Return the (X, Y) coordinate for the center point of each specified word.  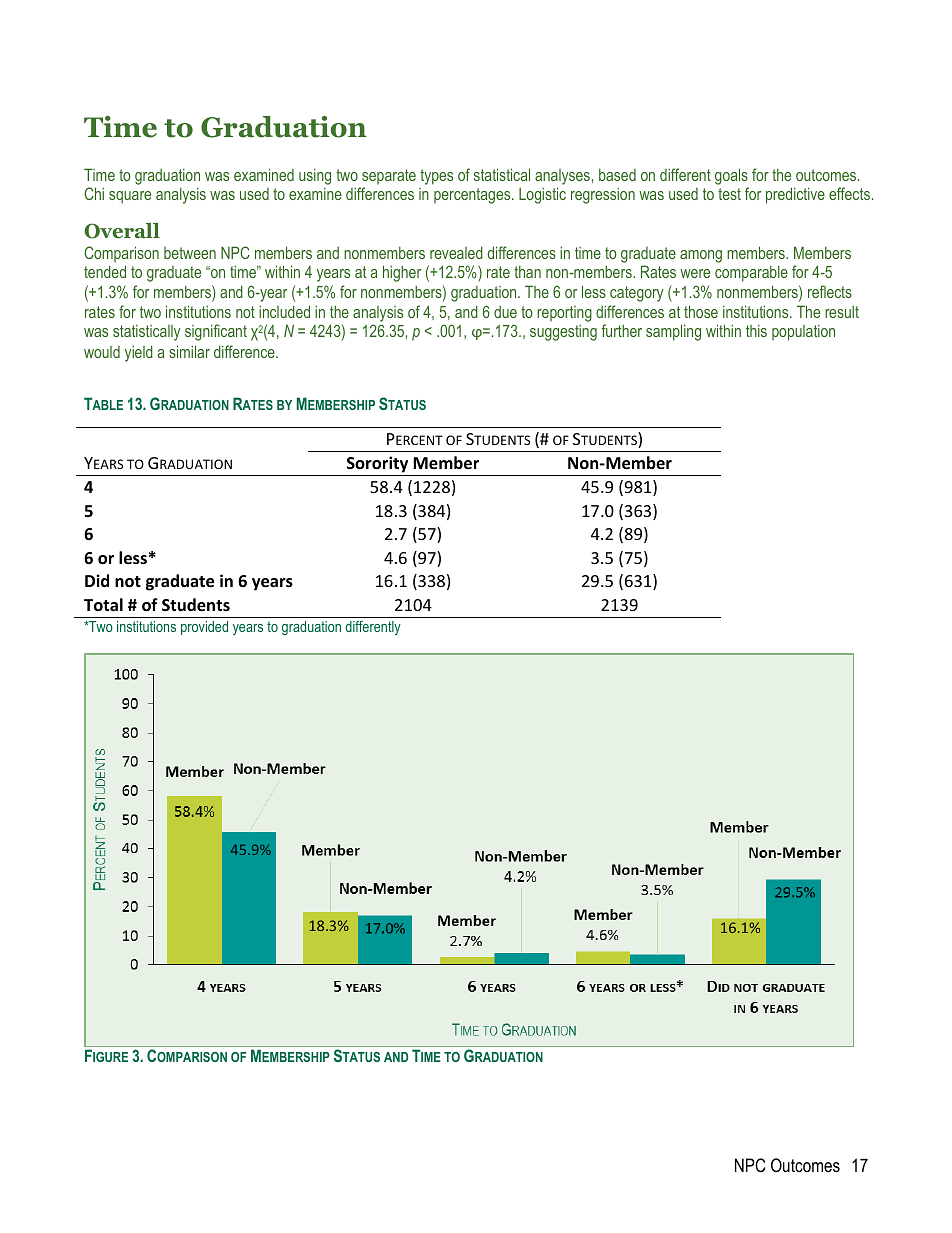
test (729, 194)
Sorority (377, 464)
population (803, 333)
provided (204, 628)
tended (105, 271)
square (130, 197)
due (505, 312)
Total (103, 605)
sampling (673, 332)
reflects (830, 291)
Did (97, 580)
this (756, 331)
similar (189, 351)
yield (139, 353)
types (436, 177)
